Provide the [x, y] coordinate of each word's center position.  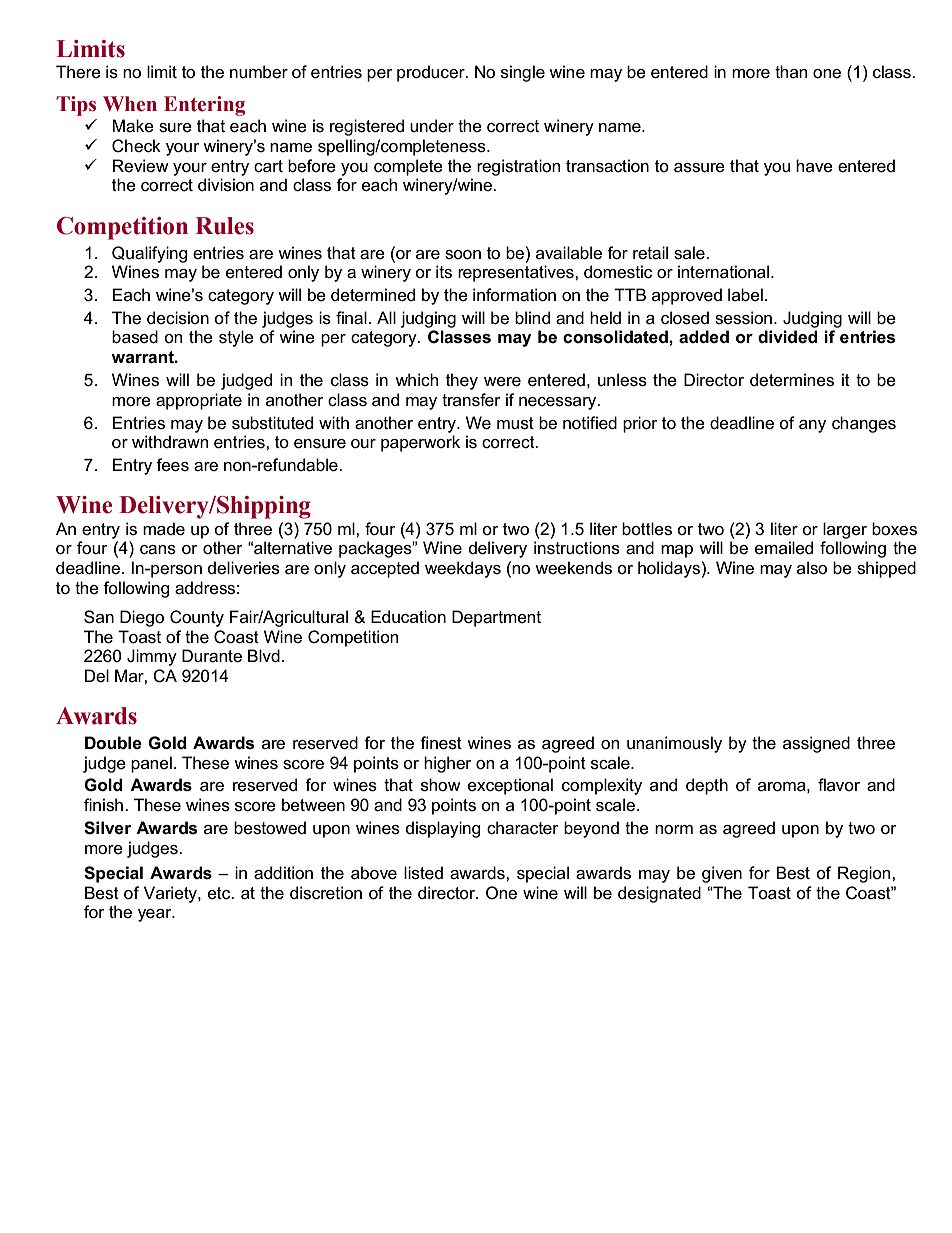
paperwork [420, 443]
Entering [204, 106]
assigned [816, 744]
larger [845, 530]
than [791, 71]
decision [178, 318]
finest [441, 743]
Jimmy [152, 657]
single [523, 73]
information [514, 295]
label [745, 295]
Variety [171, 894]
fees [172, 465]
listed [423, 873]
